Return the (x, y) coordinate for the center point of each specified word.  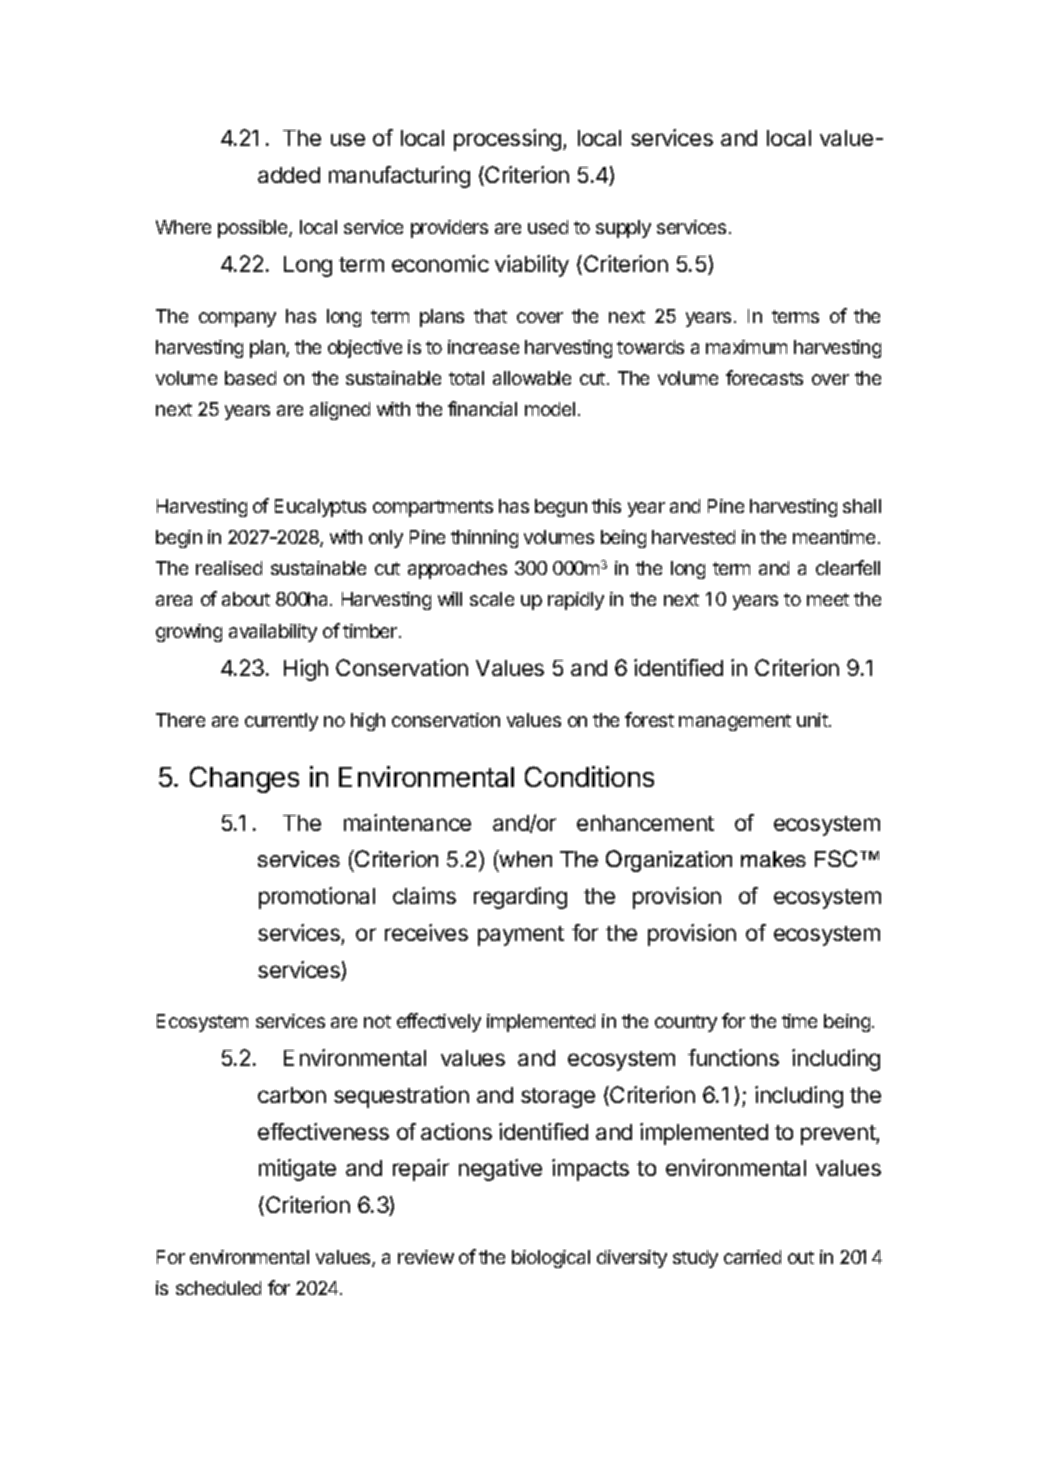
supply (623, 229)
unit (813, 720)
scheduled (218, 1288)
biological (551, 1259)
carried (752, 1257)
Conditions (589, 776)
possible (254, 229)
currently (281, 722)
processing (509, 140)
